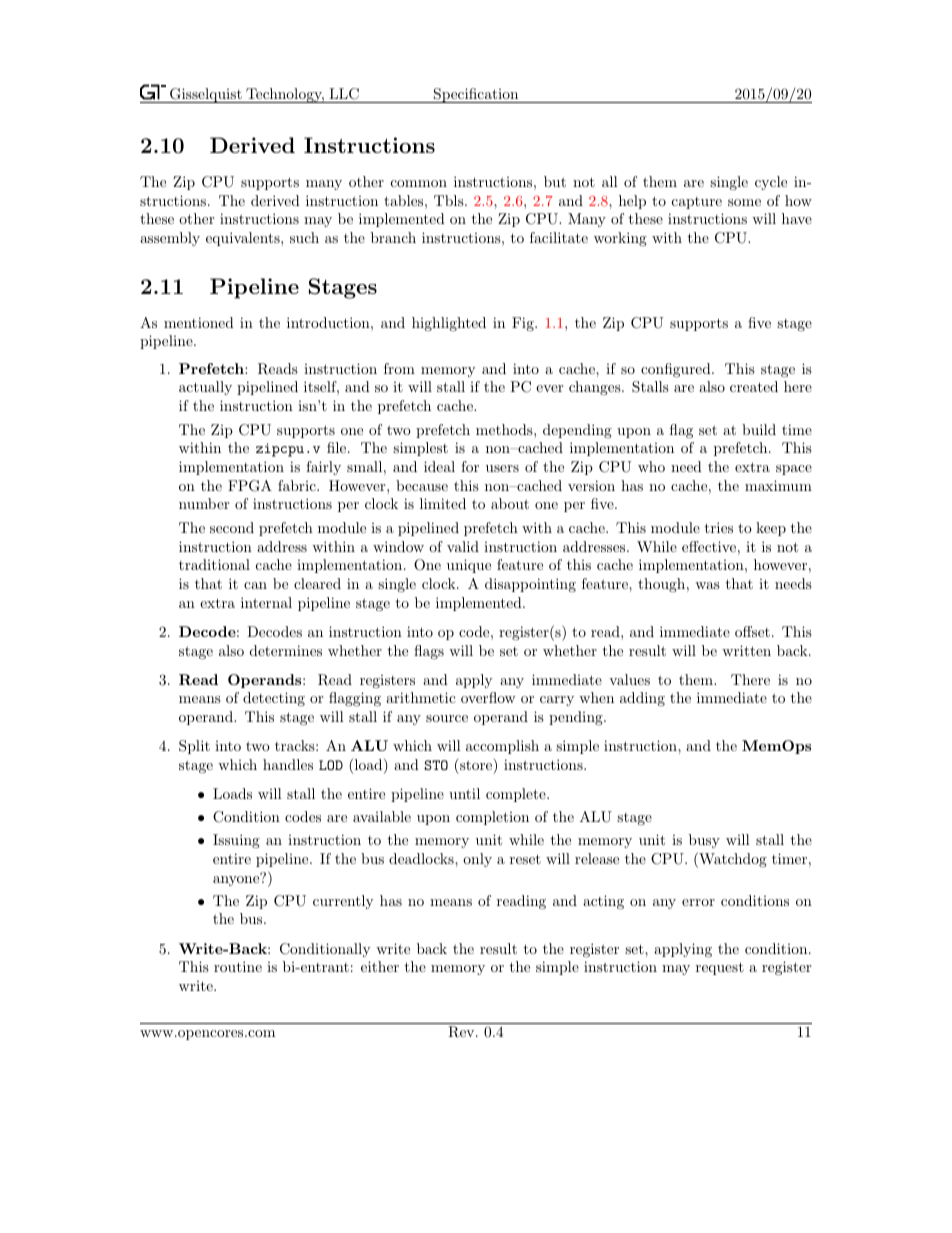 The image size is (952, 1233). I want to click on cycle, so click(771, 183).
